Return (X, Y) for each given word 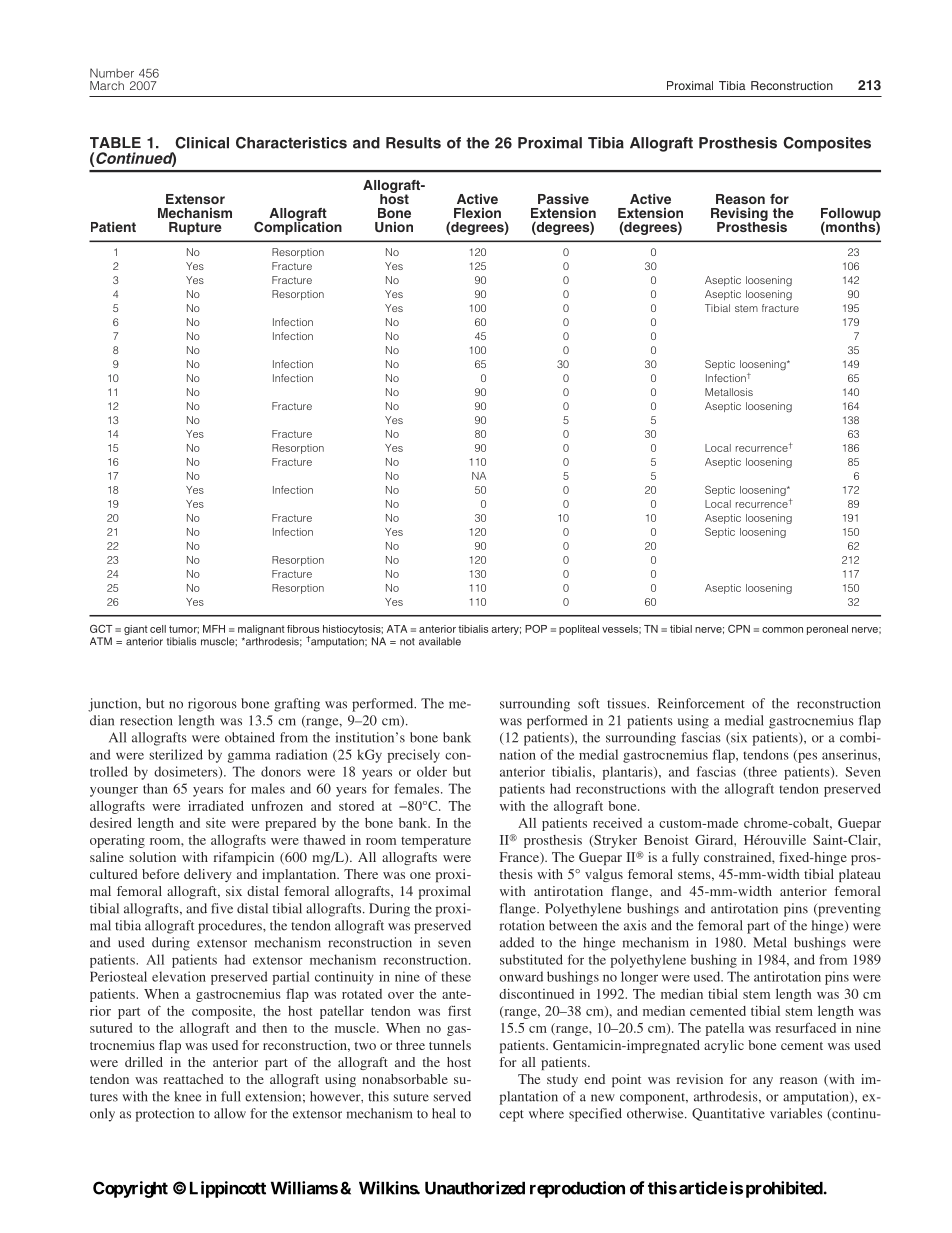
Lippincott (228, 1189)
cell (158, 629)
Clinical (202, 143)
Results (413, 143)
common (782, 630)
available (440, 641)
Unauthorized (475, 1188)
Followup (851, 215)
